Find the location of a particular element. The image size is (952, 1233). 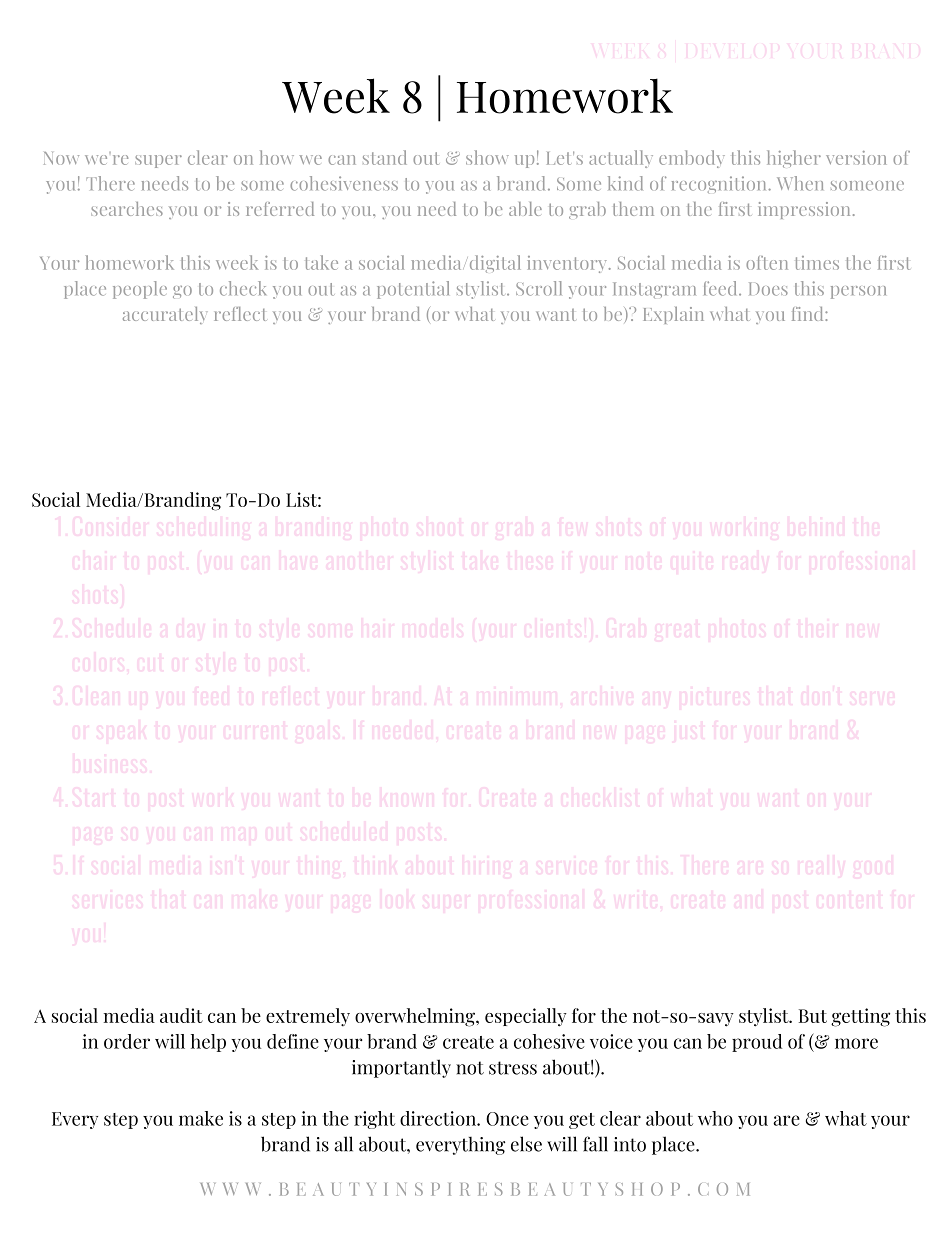

people is located at coordinates (140, 290).
